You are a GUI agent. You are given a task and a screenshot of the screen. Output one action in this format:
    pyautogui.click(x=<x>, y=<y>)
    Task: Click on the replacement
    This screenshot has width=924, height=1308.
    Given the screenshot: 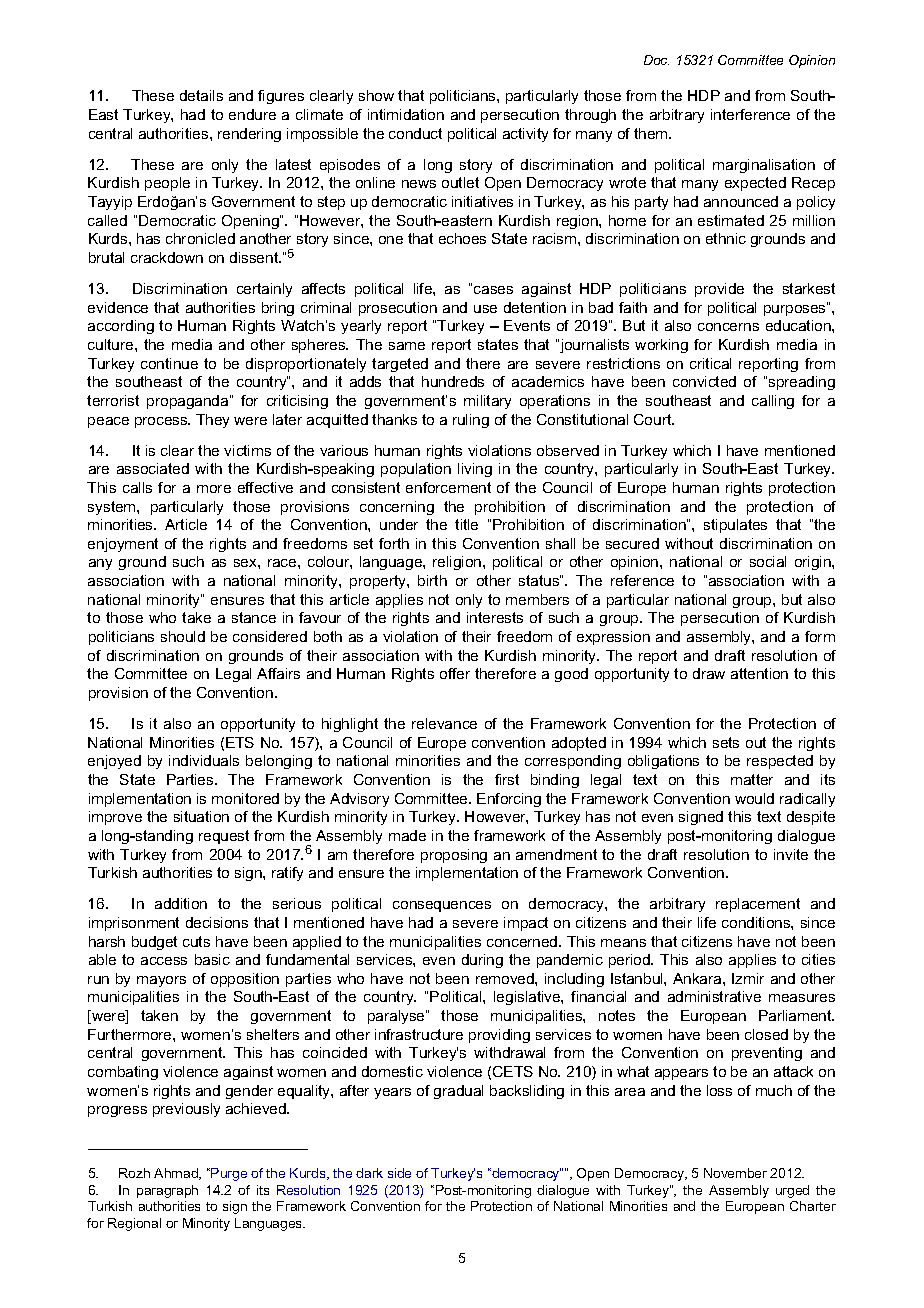 What is the action you would take?
    pyautogui.click(x=758, y=905)
